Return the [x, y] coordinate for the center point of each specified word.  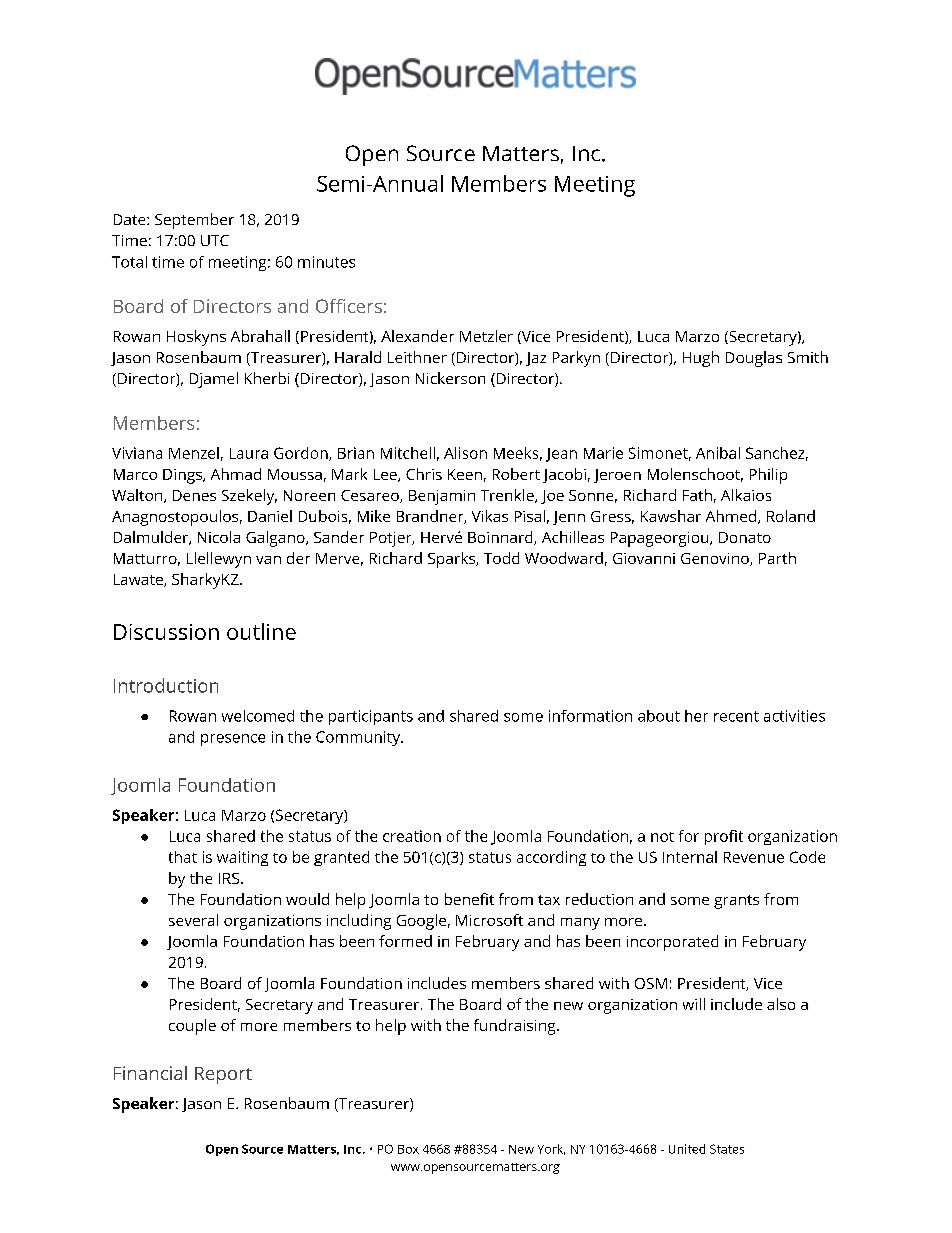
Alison [465, 453]
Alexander [417, 336]
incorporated [672, 943]
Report [223, 1075]
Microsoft [489, 920]
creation [412, 836]
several [193, 920]
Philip [768, 476]
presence [233, 740]
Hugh [701, 359]
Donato [745, 537]
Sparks [453, 560]
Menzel [194, 453]
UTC [215, 240]
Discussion [166, 632]
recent [736, 716]
